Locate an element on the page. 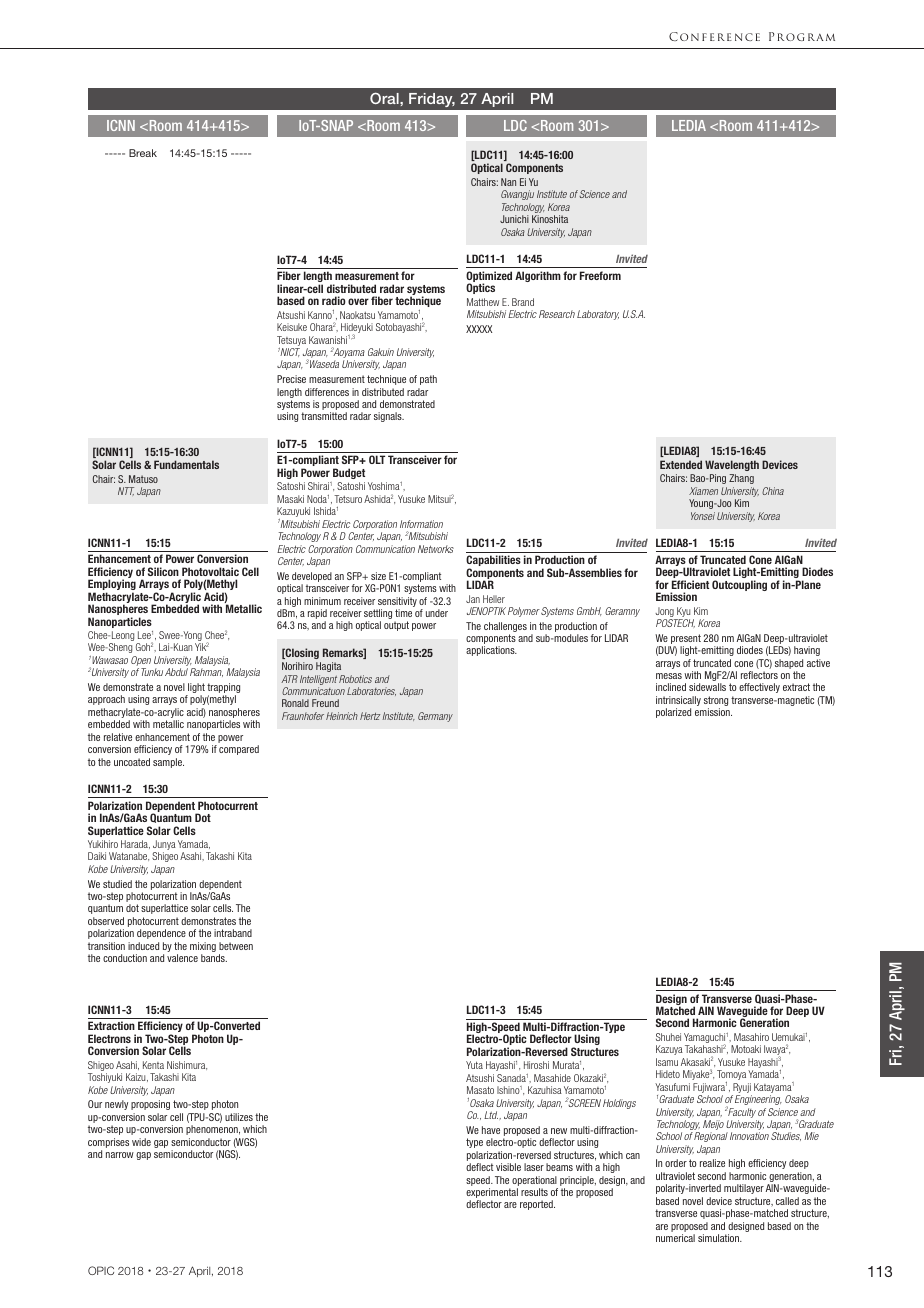 This image has height=1308, width=924. narrow is located at coordinates (120, 1155).
